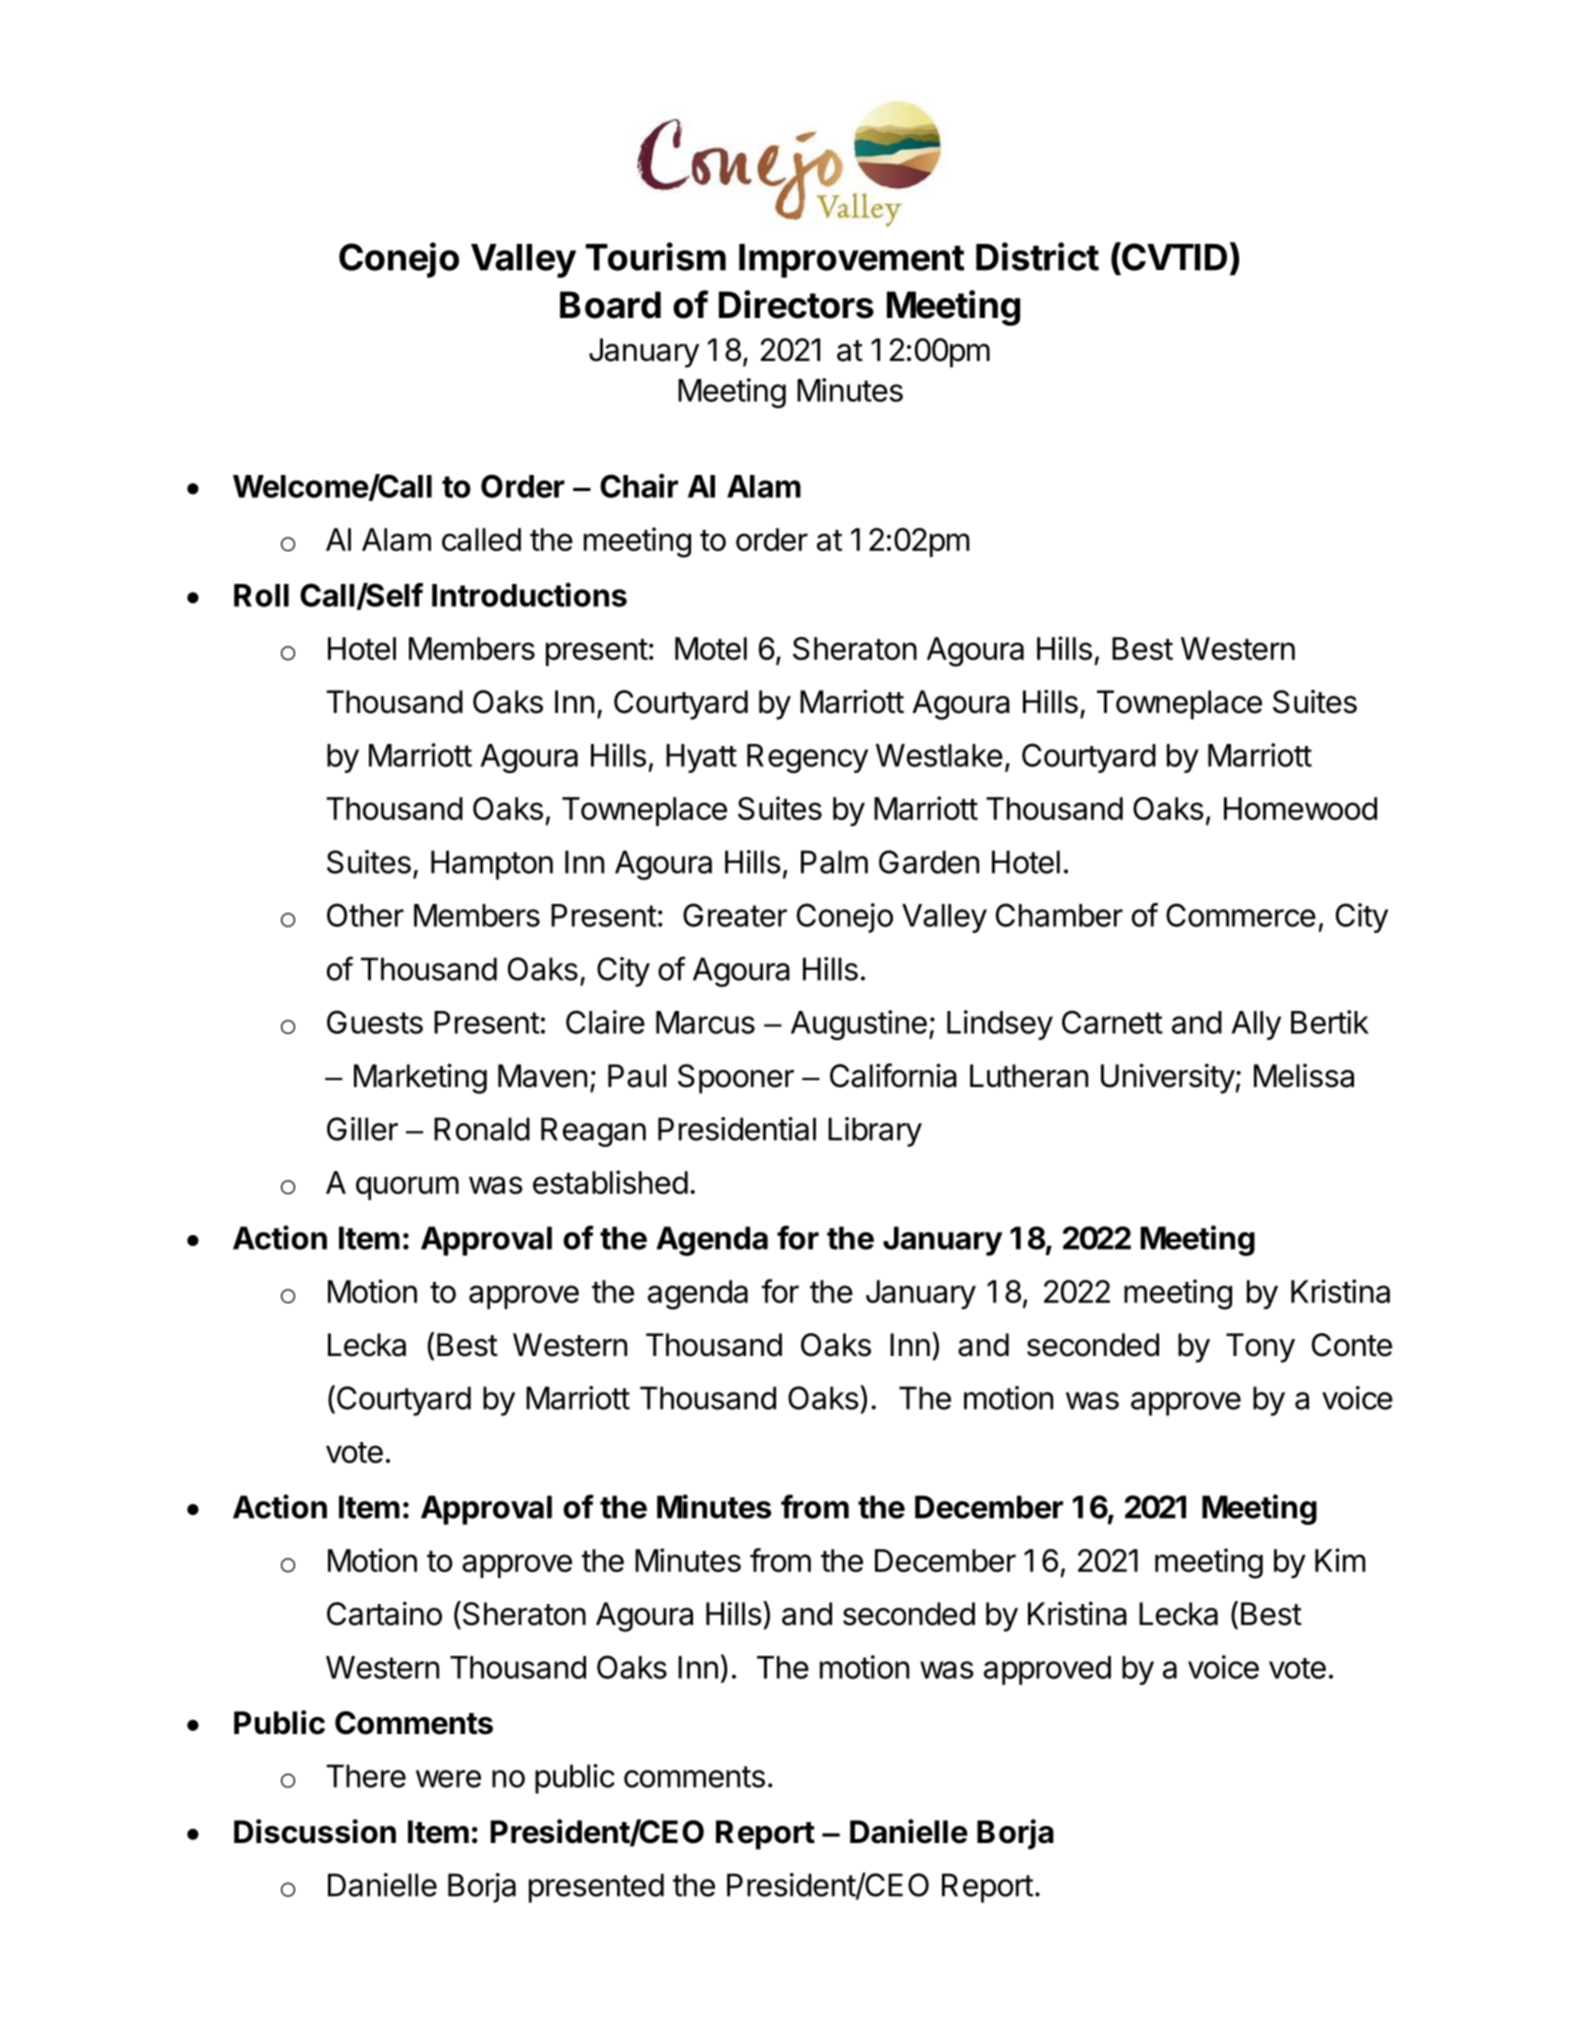 This screenshot has width=1579, height=2043. Describe the element at coordinates (1037, 256) in the screenshot. I see `District` at that location.
